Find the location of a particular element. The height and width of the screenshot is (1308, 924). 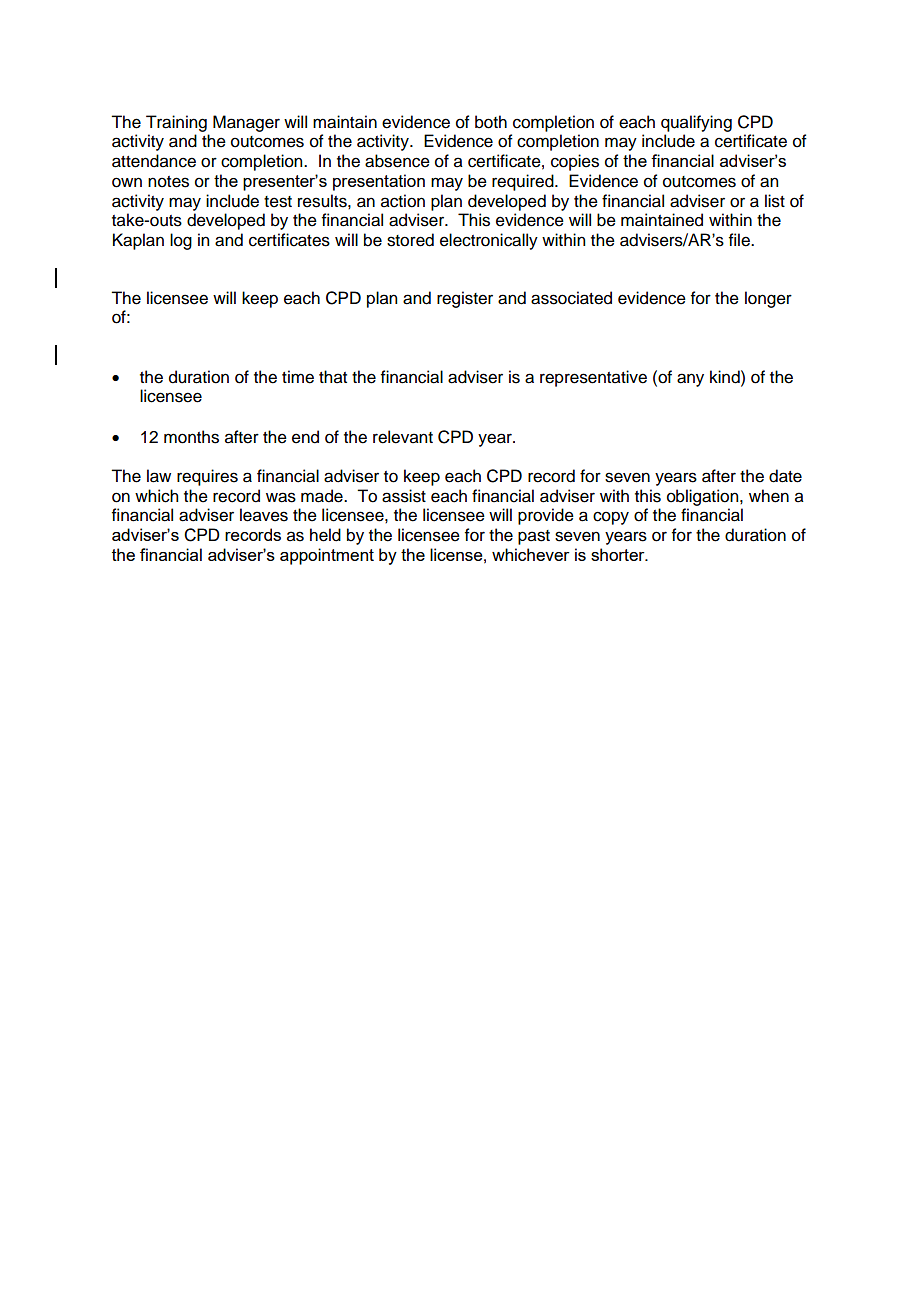

relevant is located at coordinates (403, 437).
